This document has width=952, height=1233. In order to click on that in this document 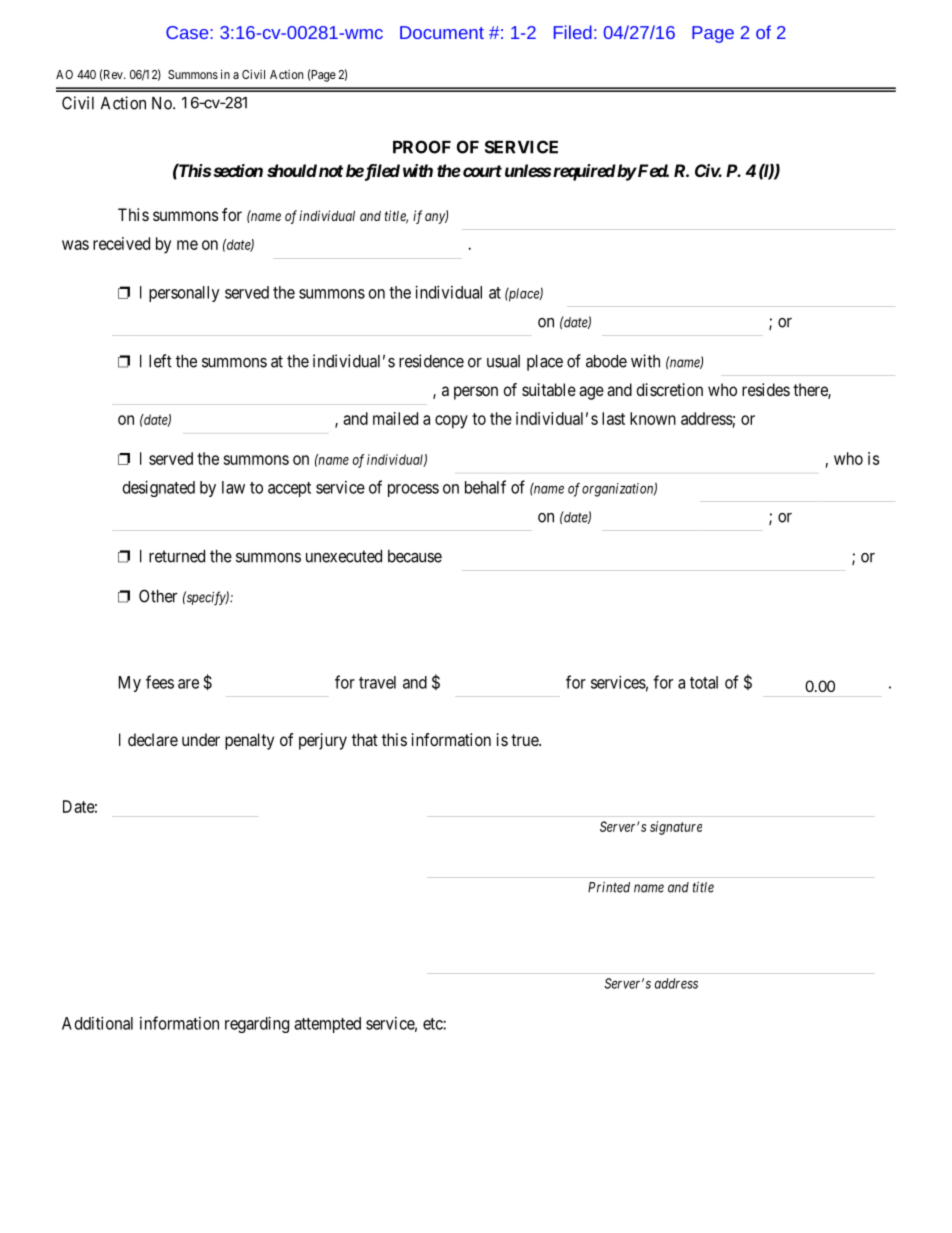, I will do `click(365, 739)`.
